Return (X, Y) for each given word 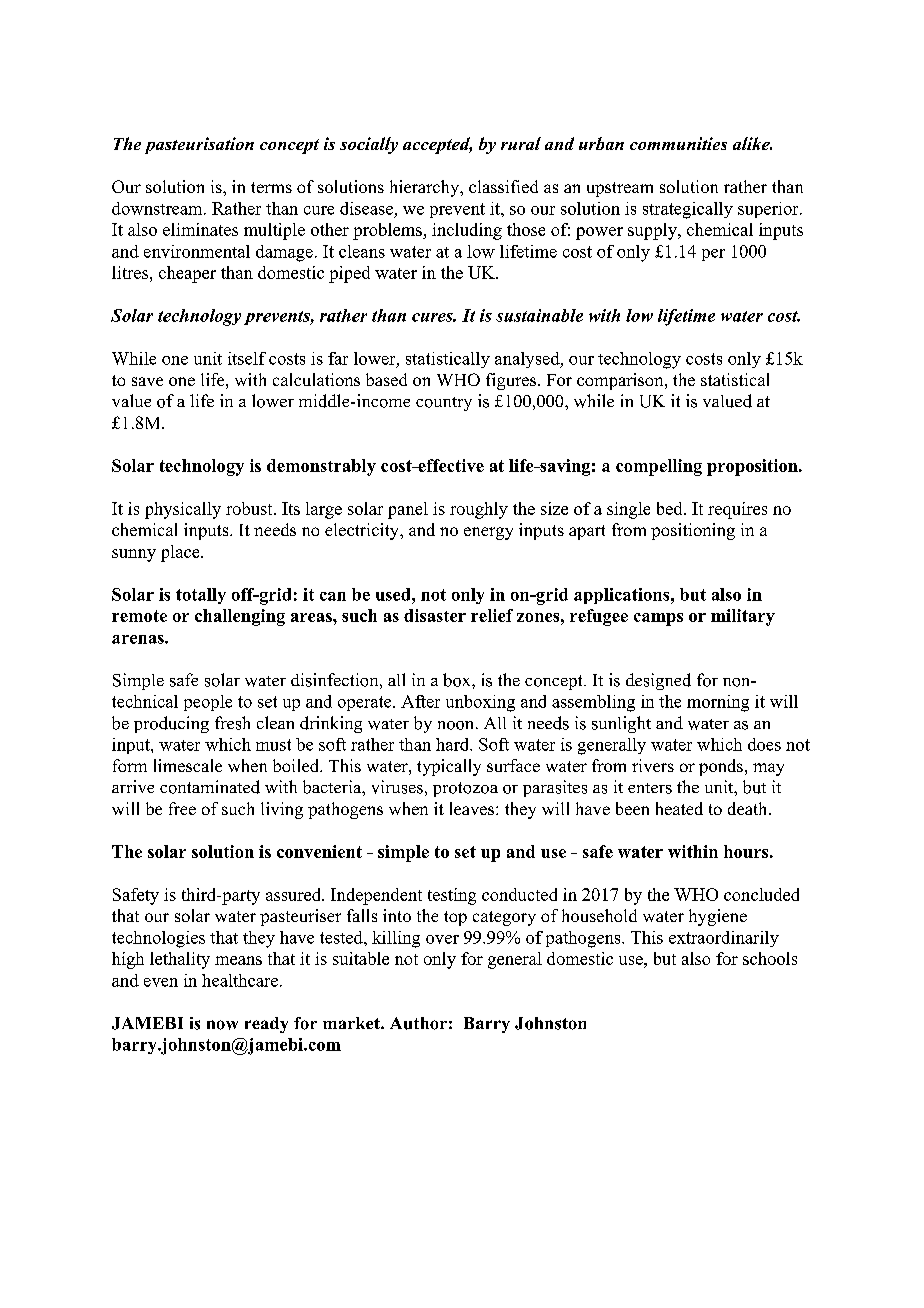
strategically (688, 210)
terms (271, 187)
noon (457, 725)
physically (183, 510)
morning (718, 703)
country (444, 404)
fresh (232, 723)
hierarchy (426, 188)
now (222, 1025)
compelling (659, 467)
